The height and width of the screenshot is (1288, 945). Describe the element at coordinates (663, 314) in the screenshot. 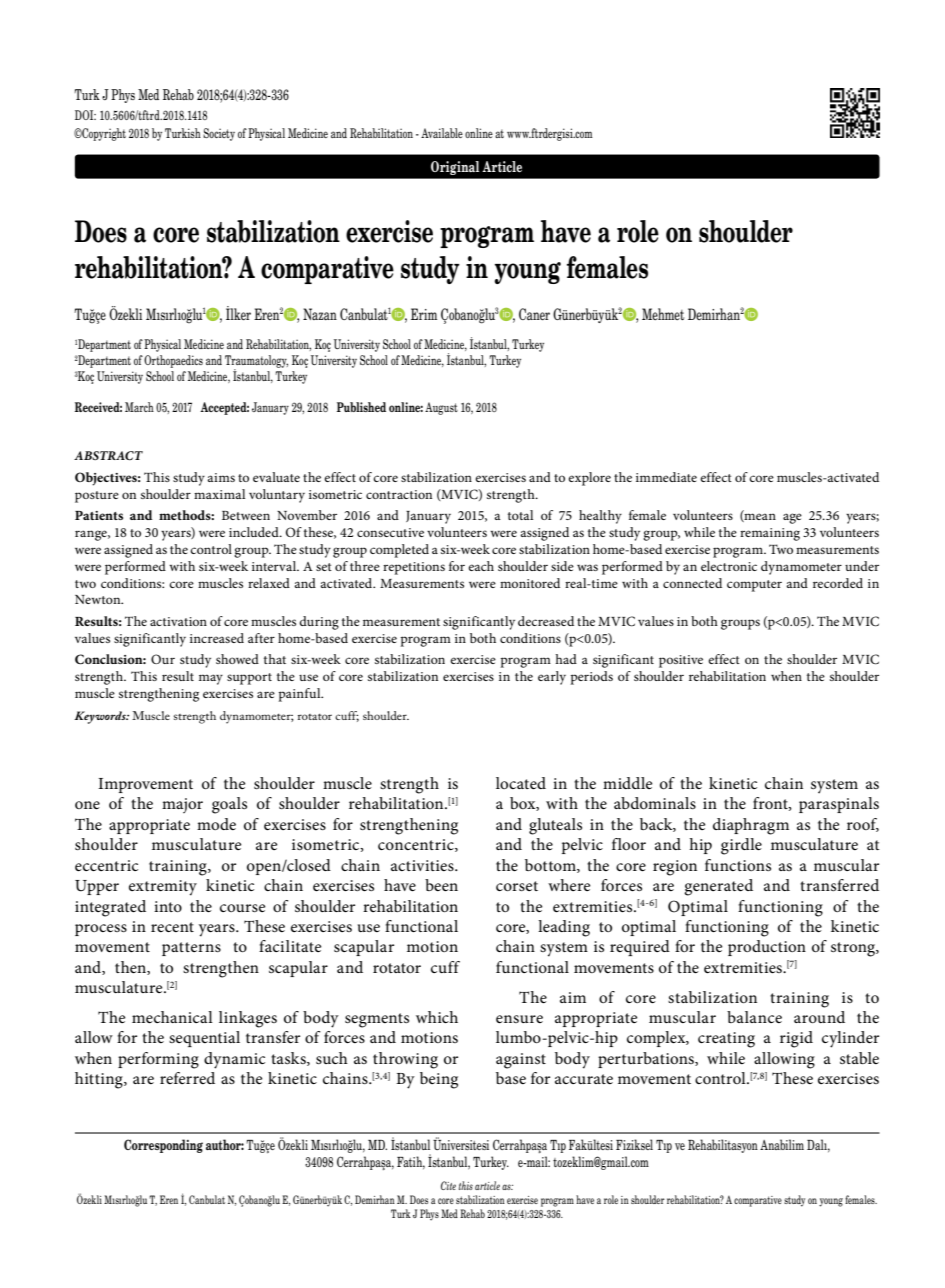

I see `Mehmet` at that location.
